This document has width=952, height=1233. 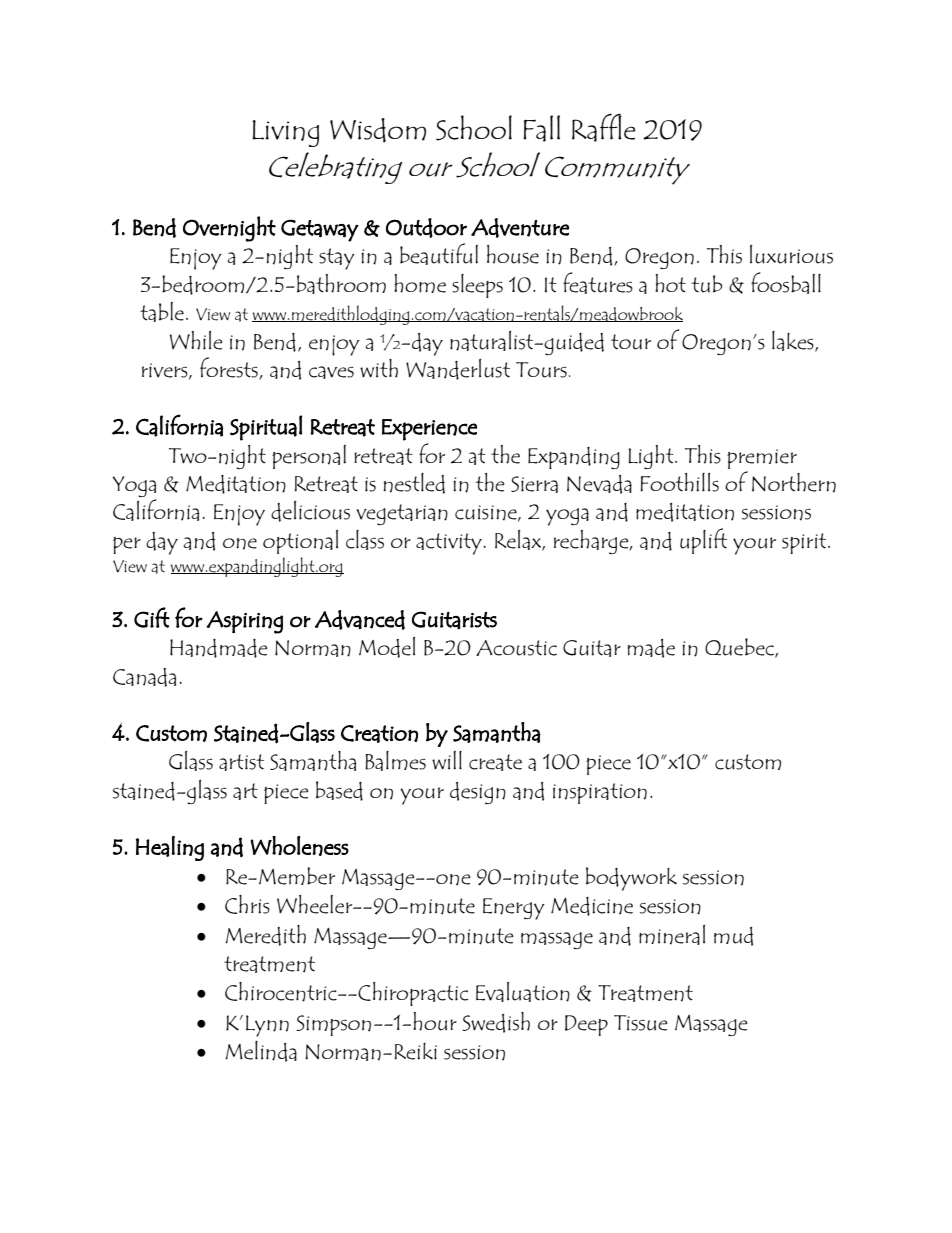 I want to click on Melinda, so click(x=261, y=1051).
